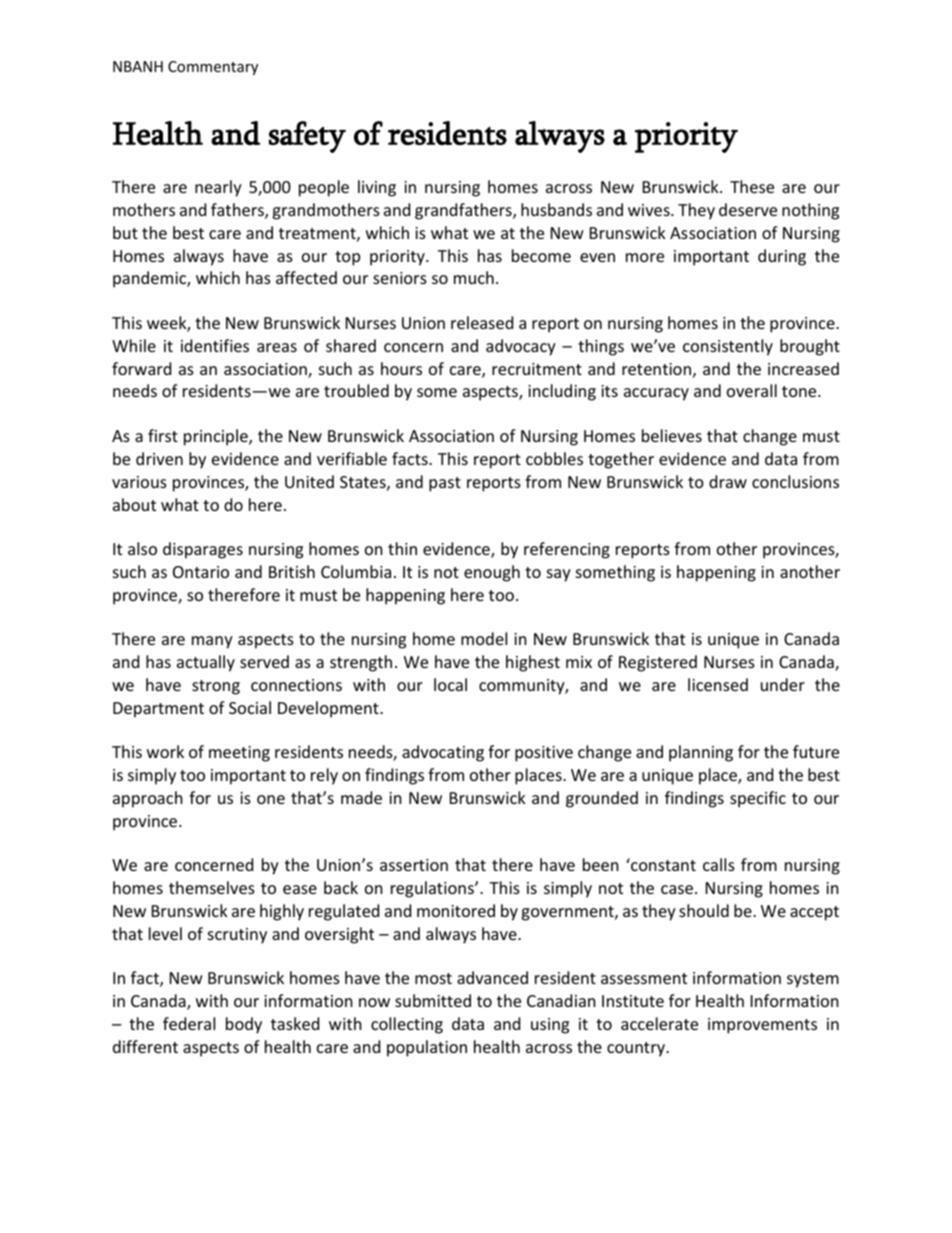 The image size is (952, 1233). What do you see at coordinates (189, 1023) in the screenshot?
I see `federal` at bounding box center [189, 1023].
